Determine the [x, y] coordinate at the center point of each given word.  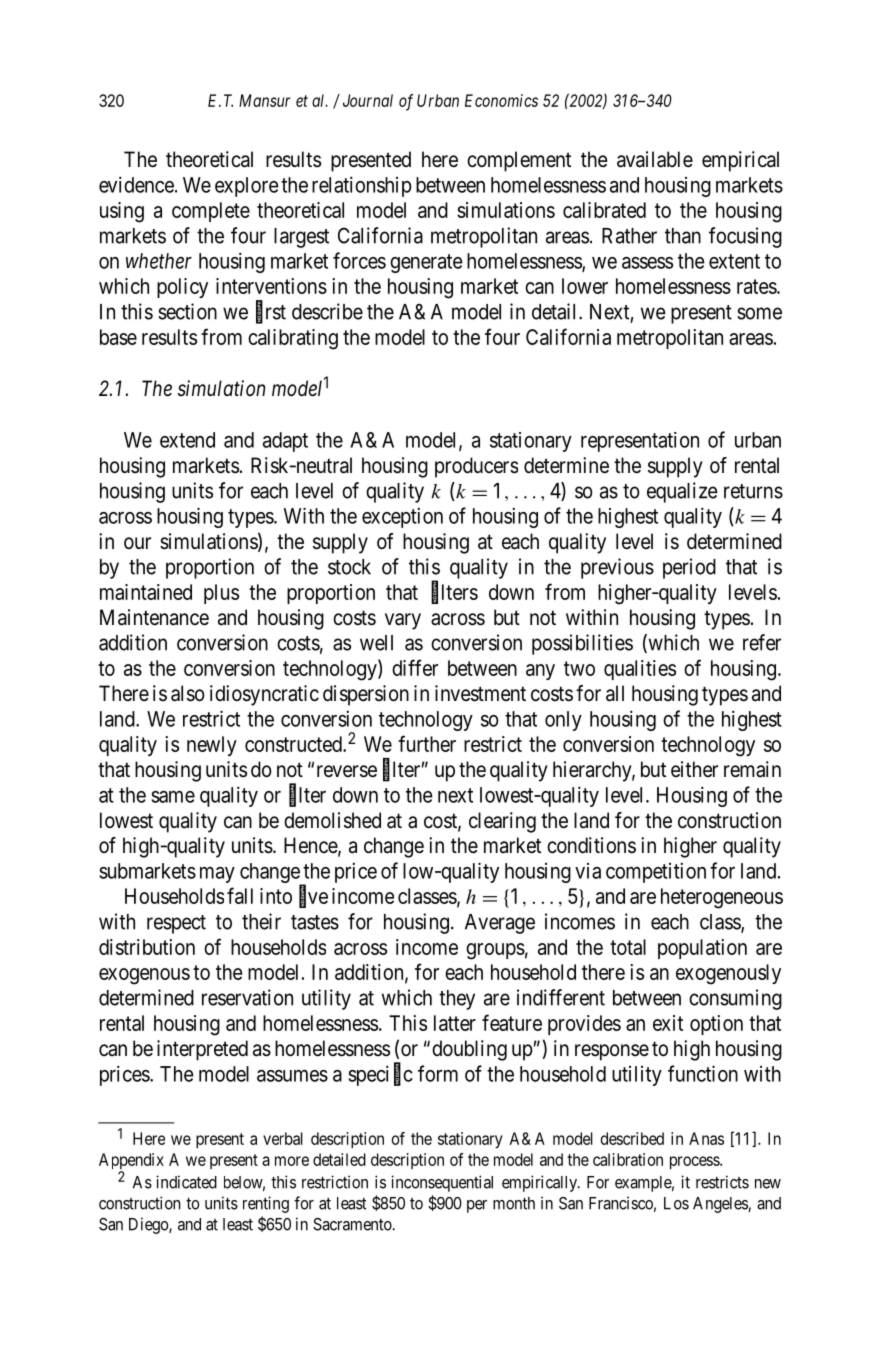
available [655, 159]
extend [187, 440]
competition [656, 872]
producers [476, 467]
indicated [186, 1182]
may [217, 875]
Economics [501, 100]
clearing [502, 822]
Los [676, 1203]
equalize [682, 492]
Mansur [264, 100]
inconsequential [442, 1183]
